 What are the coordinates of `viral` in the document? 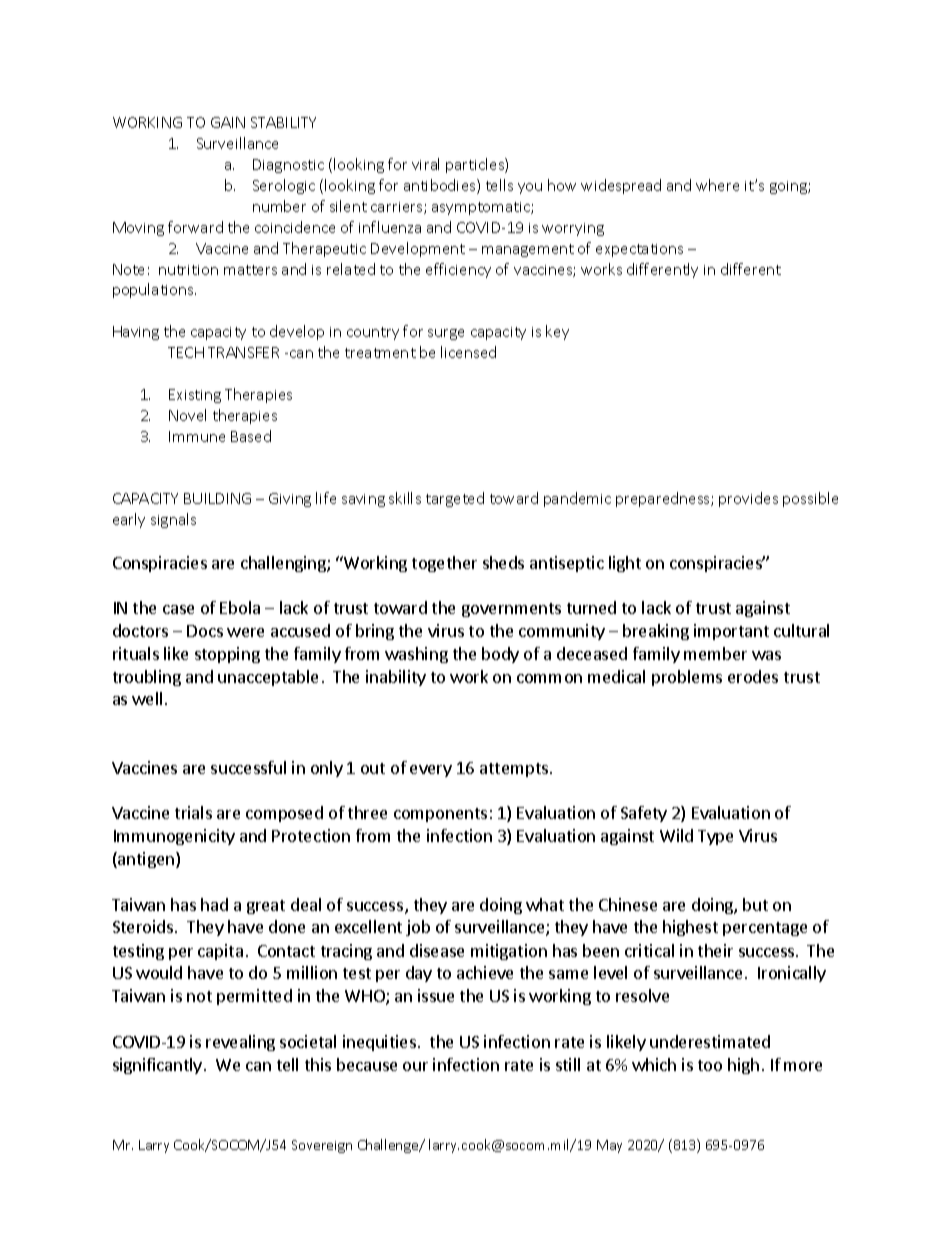 It's located at (425, 164).
